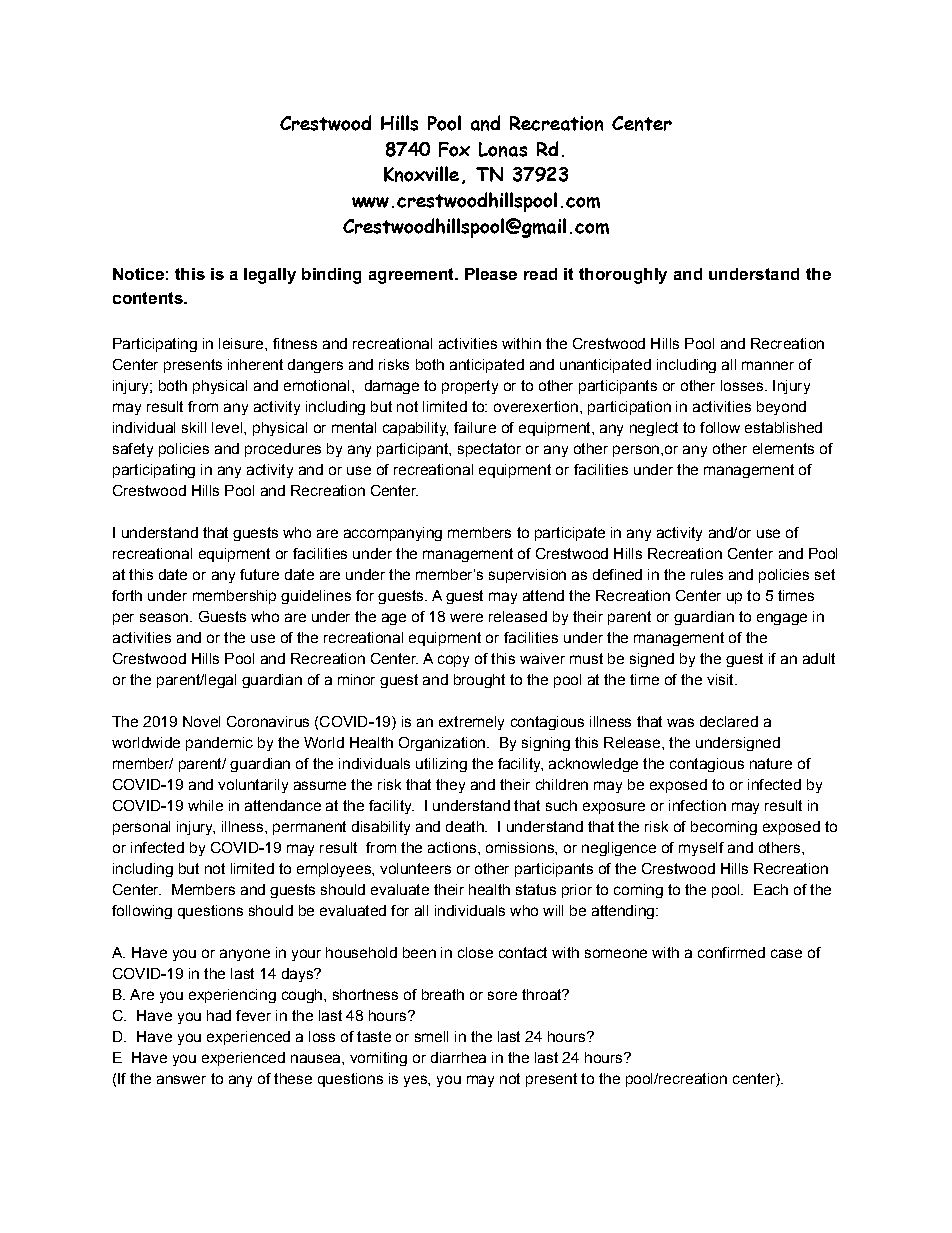 The width and height of the page is (952, 1233). What do you see at coordinates (138, 274) in the page?
I see `Notice` at bounding box center [138, 274].
